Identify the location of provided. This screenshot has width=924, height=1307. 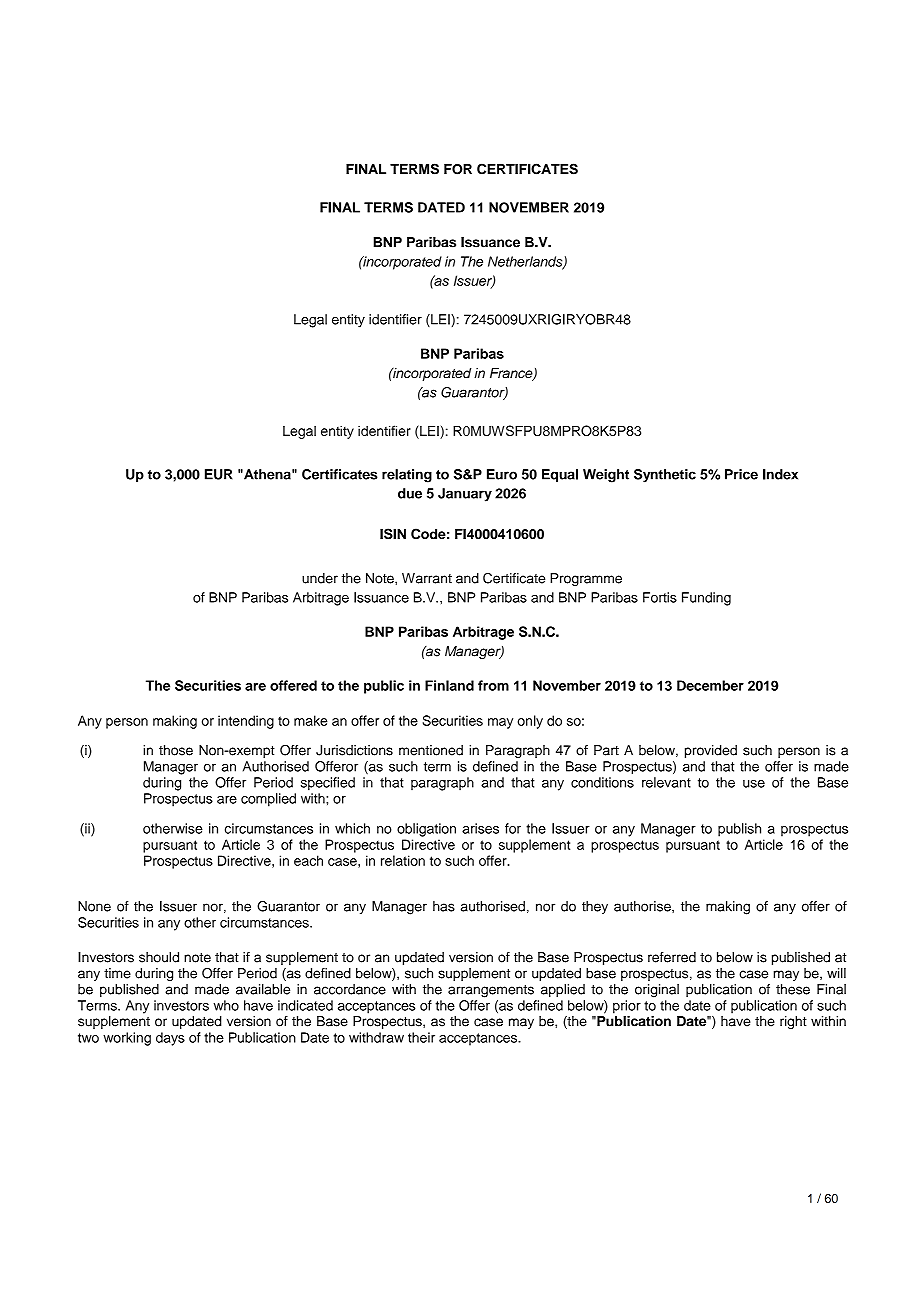
(711, 751).
